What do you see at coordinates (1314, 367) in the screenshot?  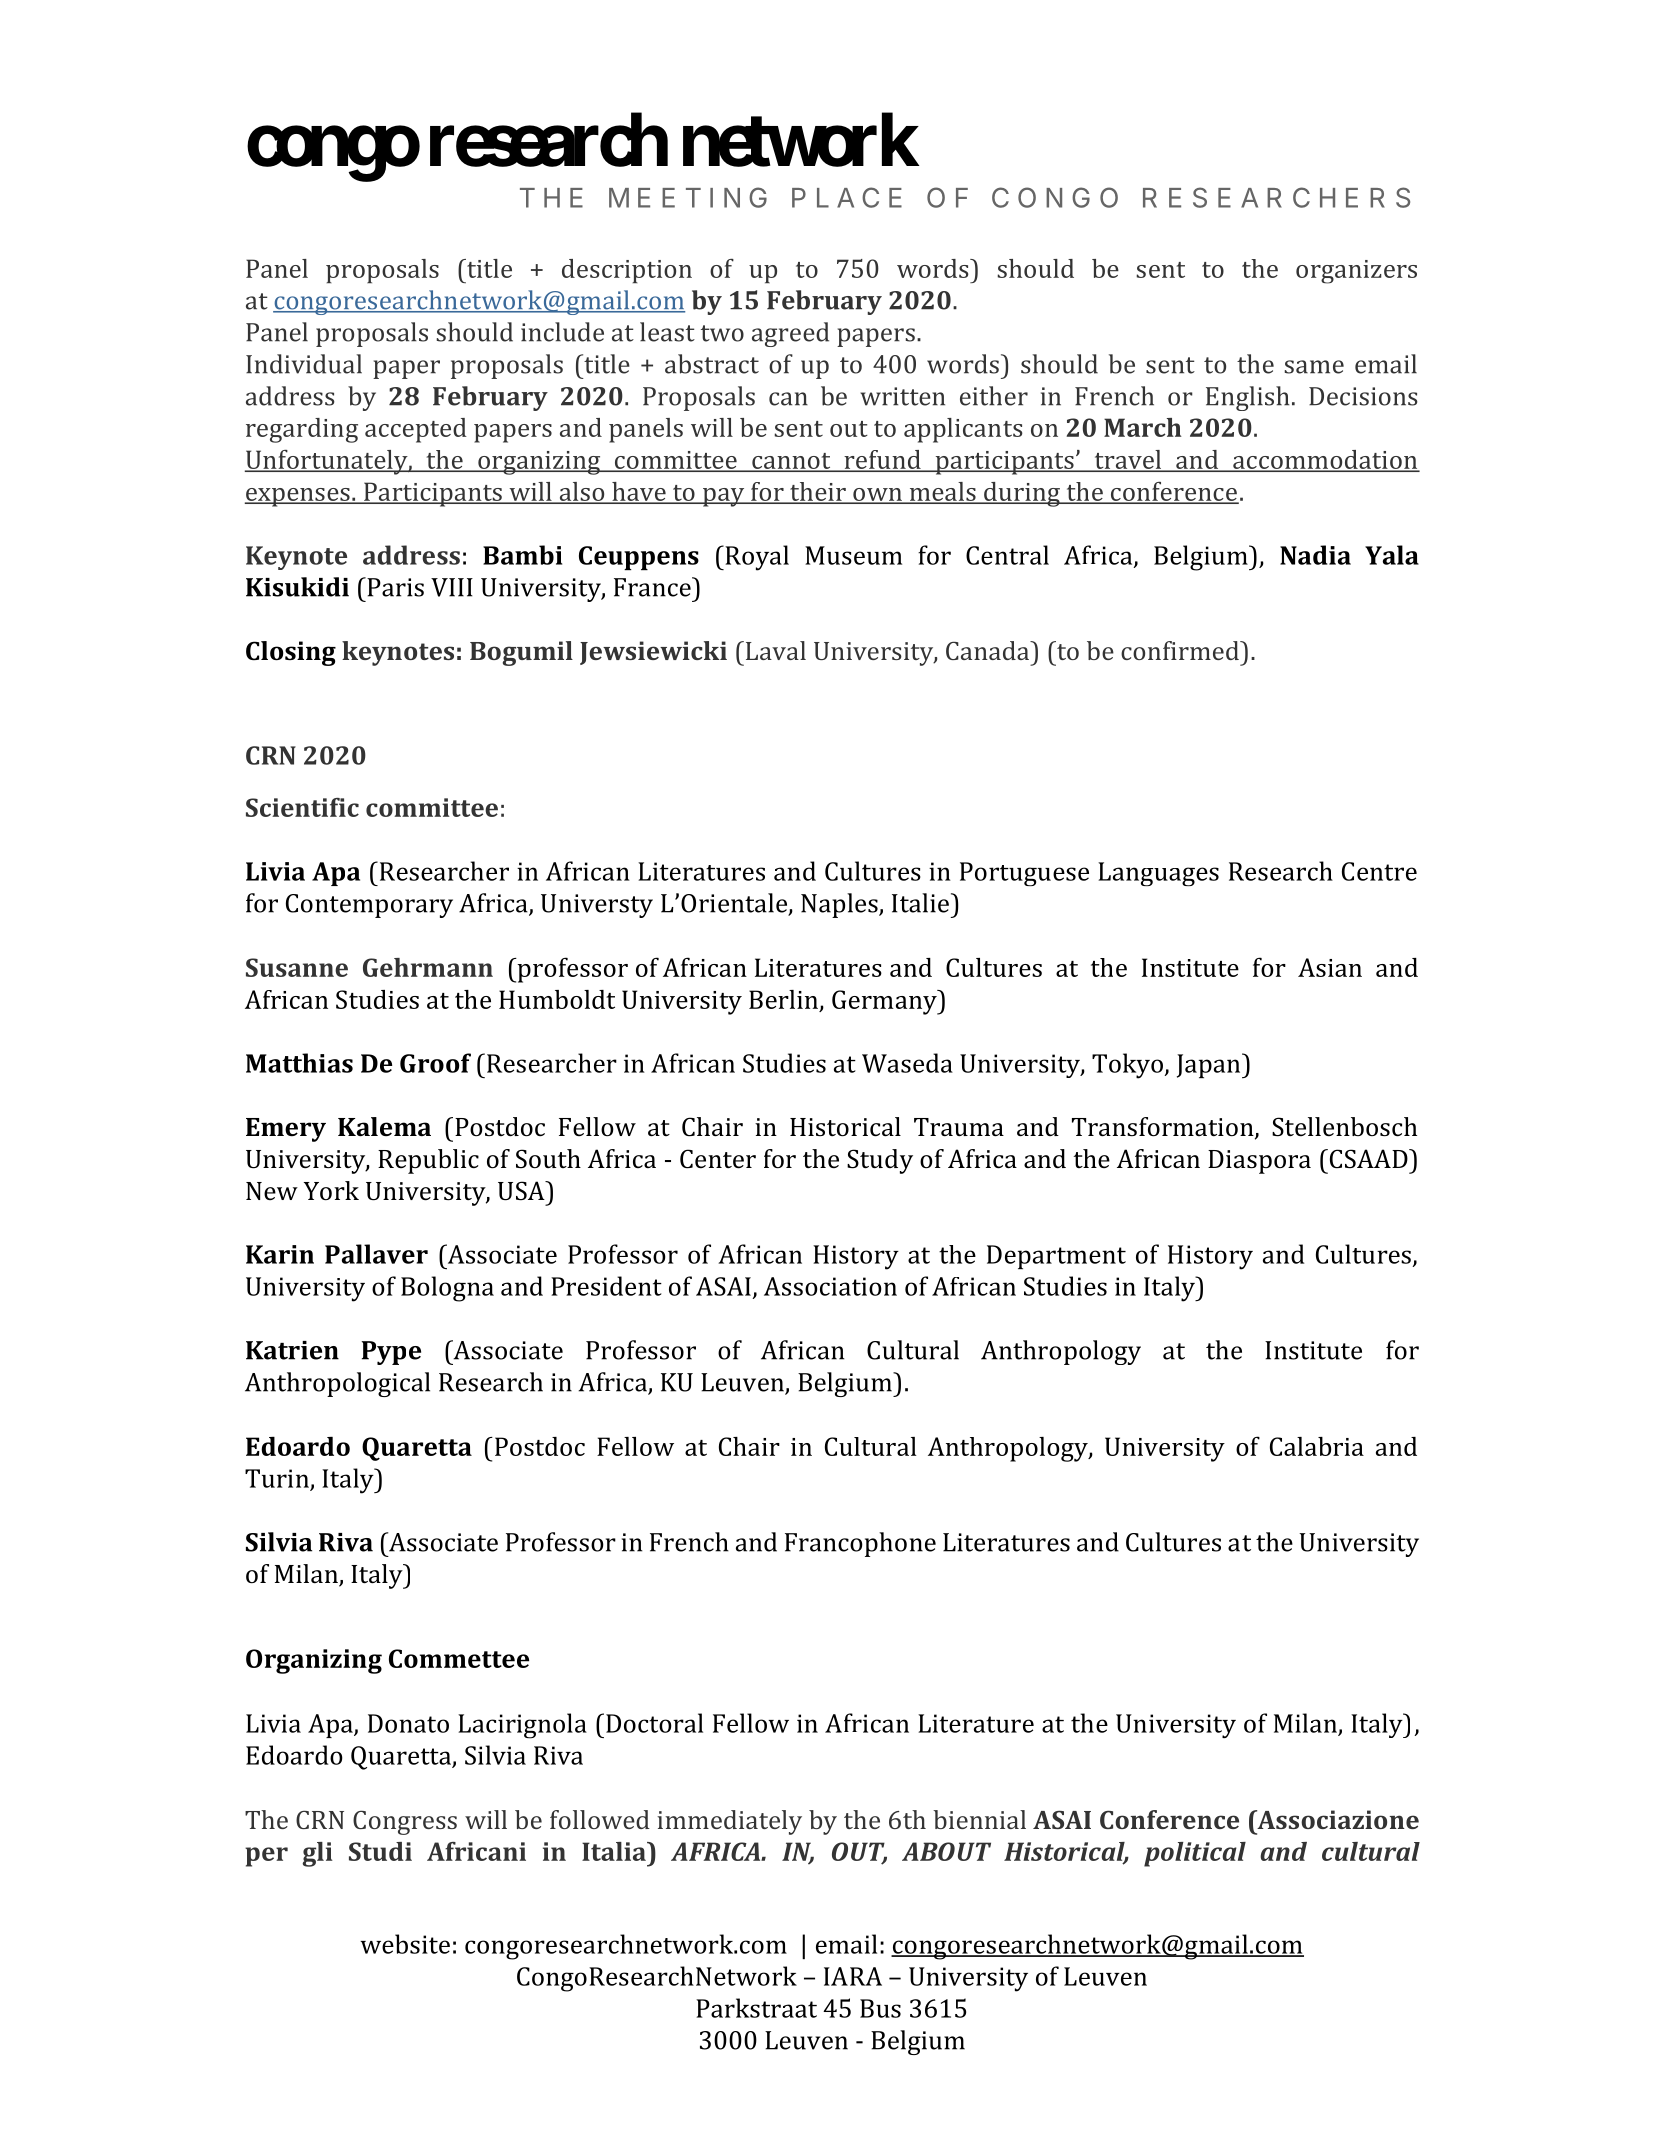 I see `same` at bounding box center [1314, 367].
